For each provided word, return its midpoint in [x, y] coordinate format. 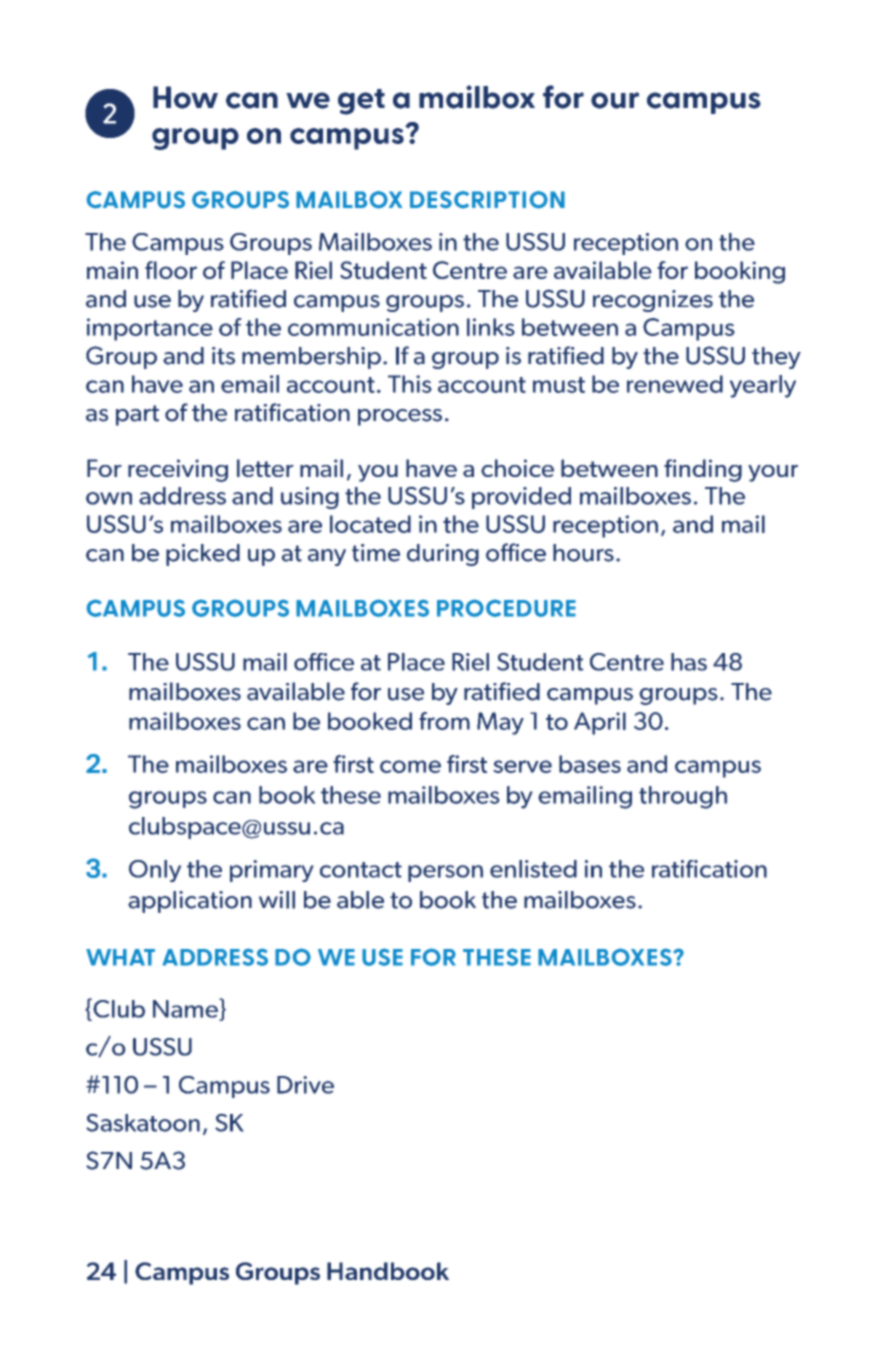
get [361, 102]
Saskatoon [143, 1123]
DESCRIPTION [487, 200]
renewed [675, 384]
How [185, 97]
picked [203, 555]
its [223, 356]
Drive [305, 1085]
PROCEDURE [506, 608]
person [445, 873]
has [689, 662]
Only [155, 871]
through [683, 797]
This [410, 384]
